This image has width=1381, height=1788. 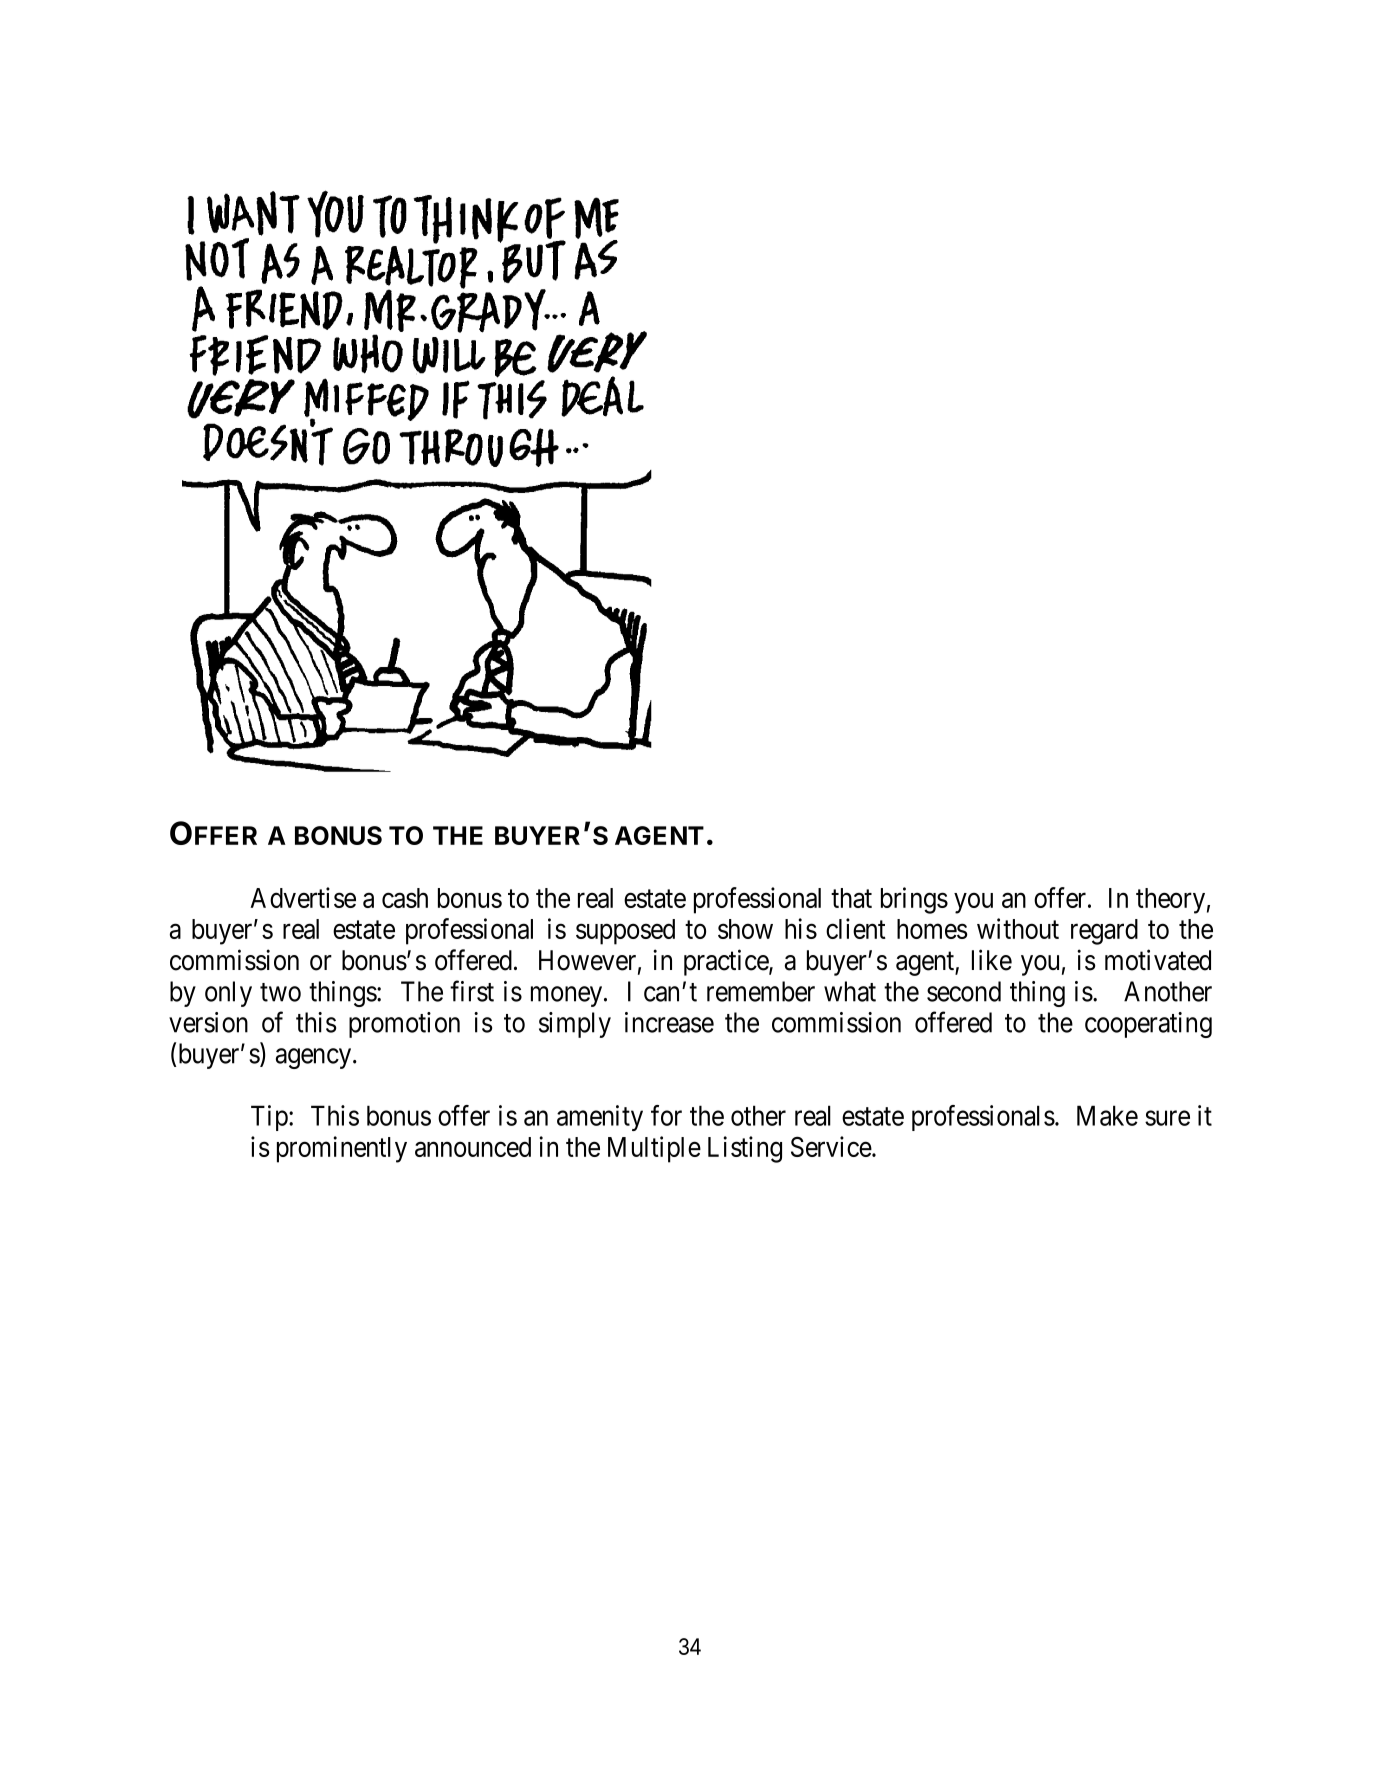 I want to click on Make, so click(x=1107, y=1115).
